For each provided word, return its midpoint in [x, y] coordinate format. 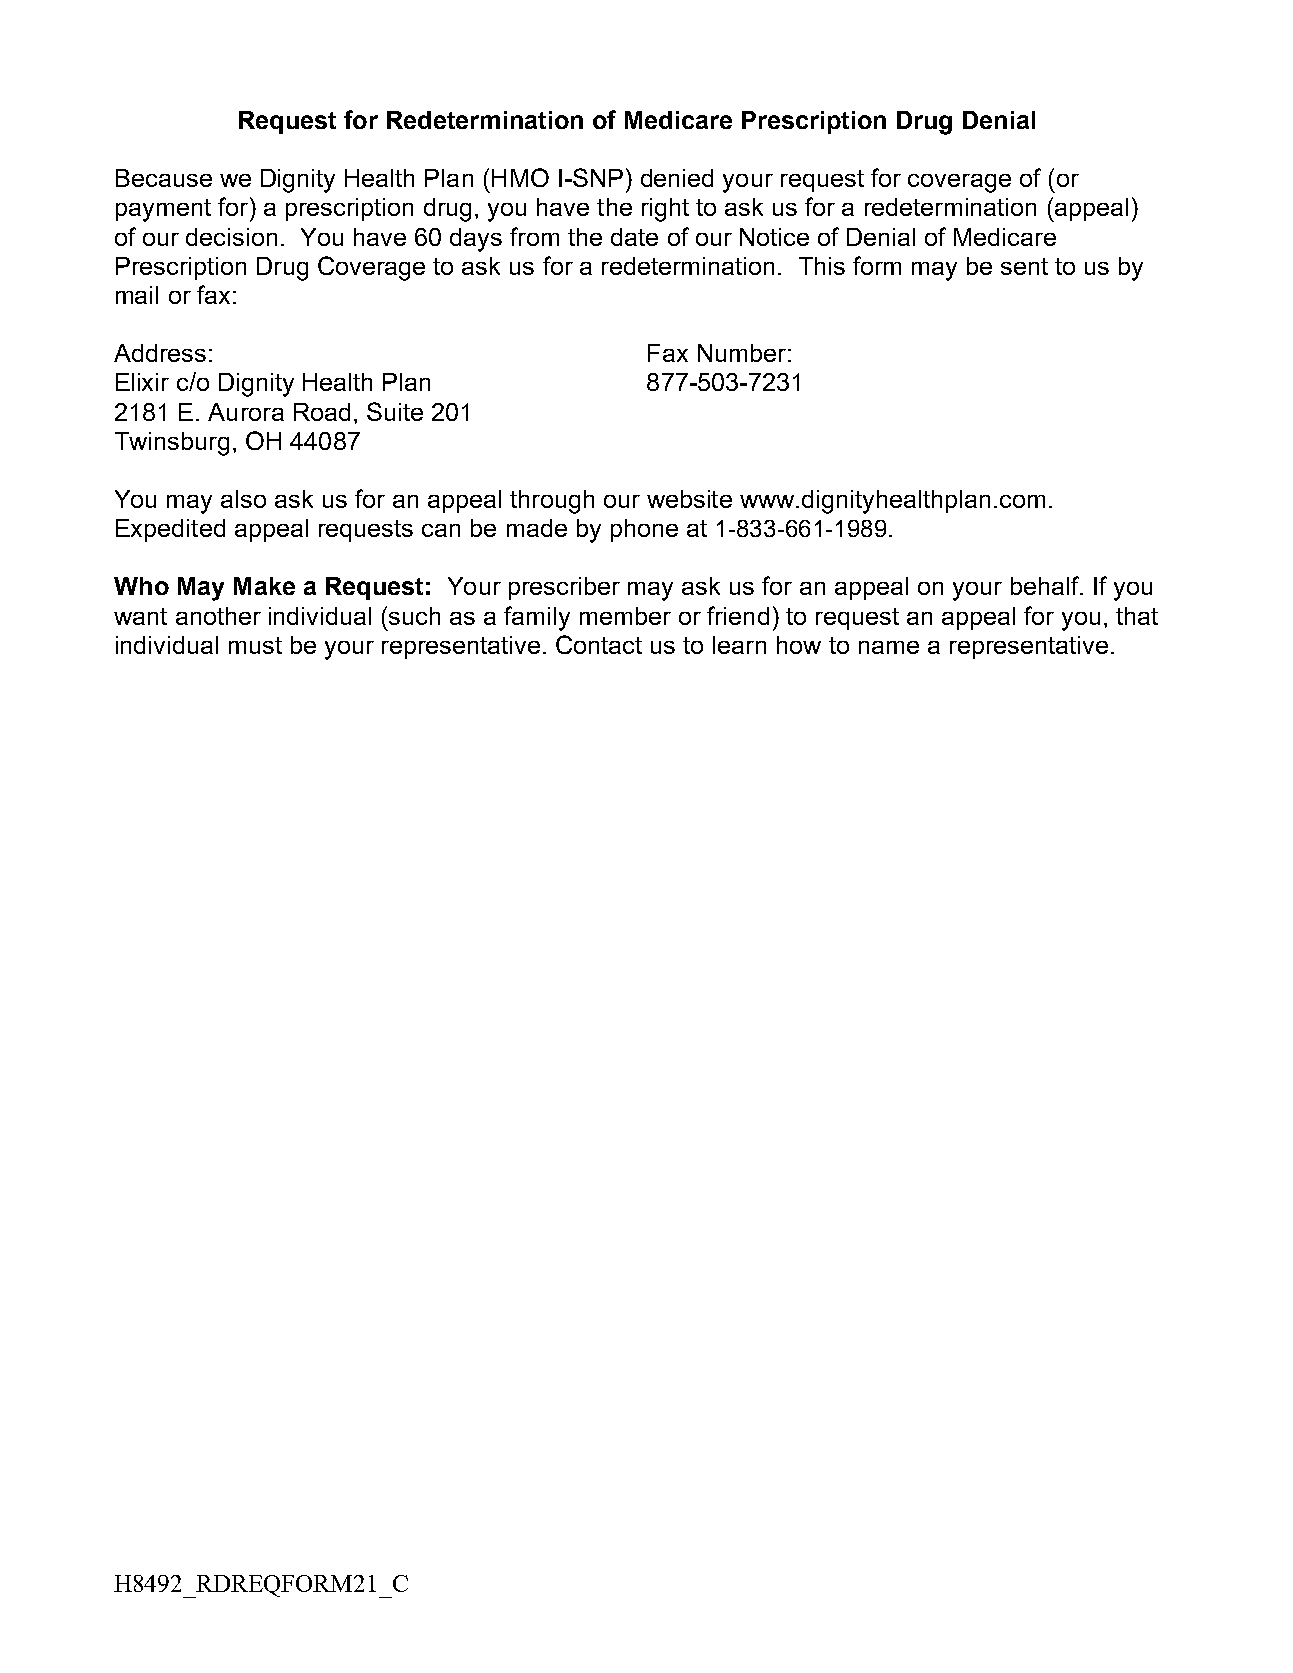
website [689, 499]
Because [164, 178]
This [822, 266]
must [255, 645]
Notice [774, 237]
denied [677, 178]
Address [160, 353]
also [243, 499]
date [634, 237]
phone [644, 530]
